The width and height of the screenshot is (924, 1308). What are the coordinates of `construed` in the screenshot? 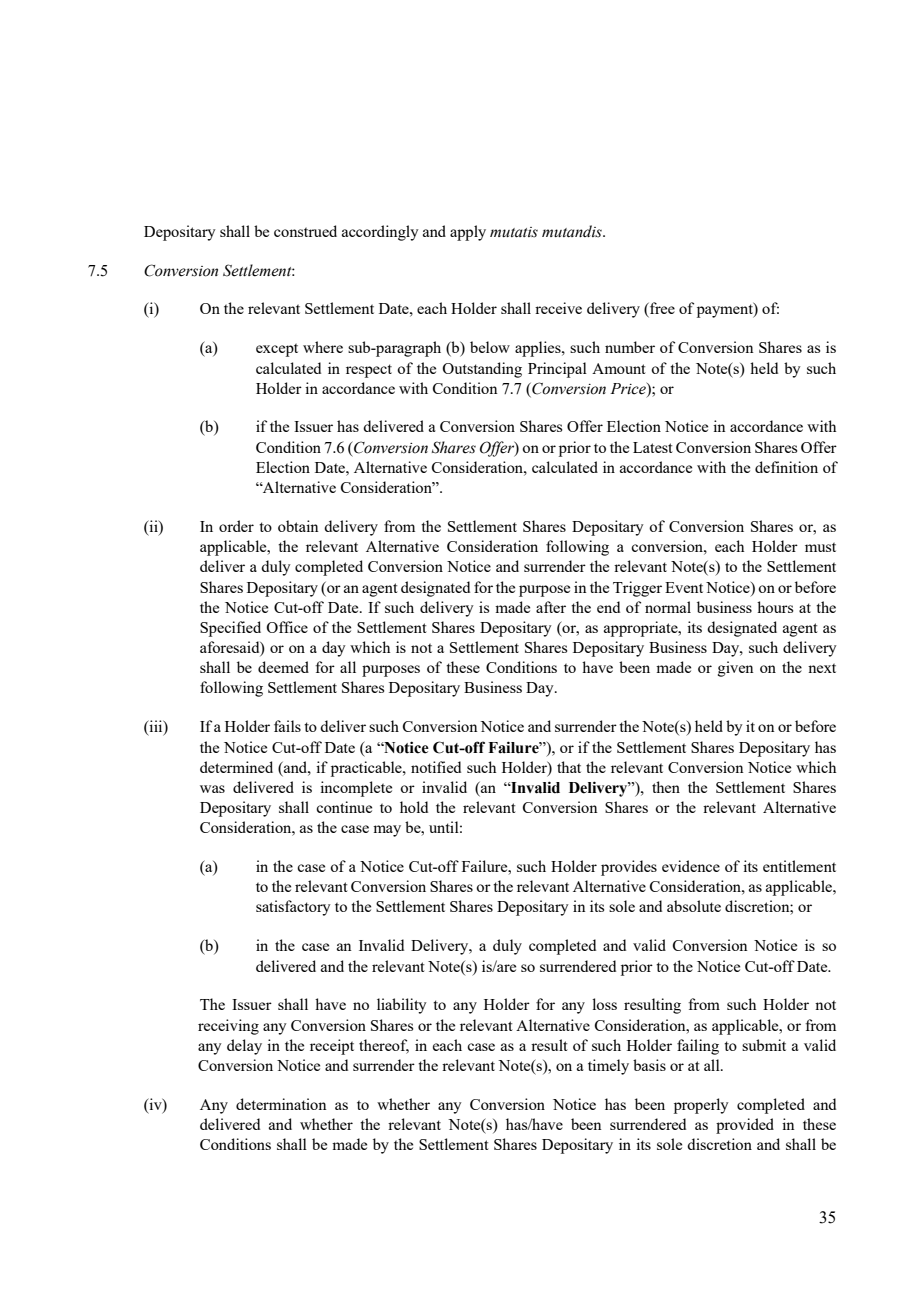 It's located at (305, 231).
